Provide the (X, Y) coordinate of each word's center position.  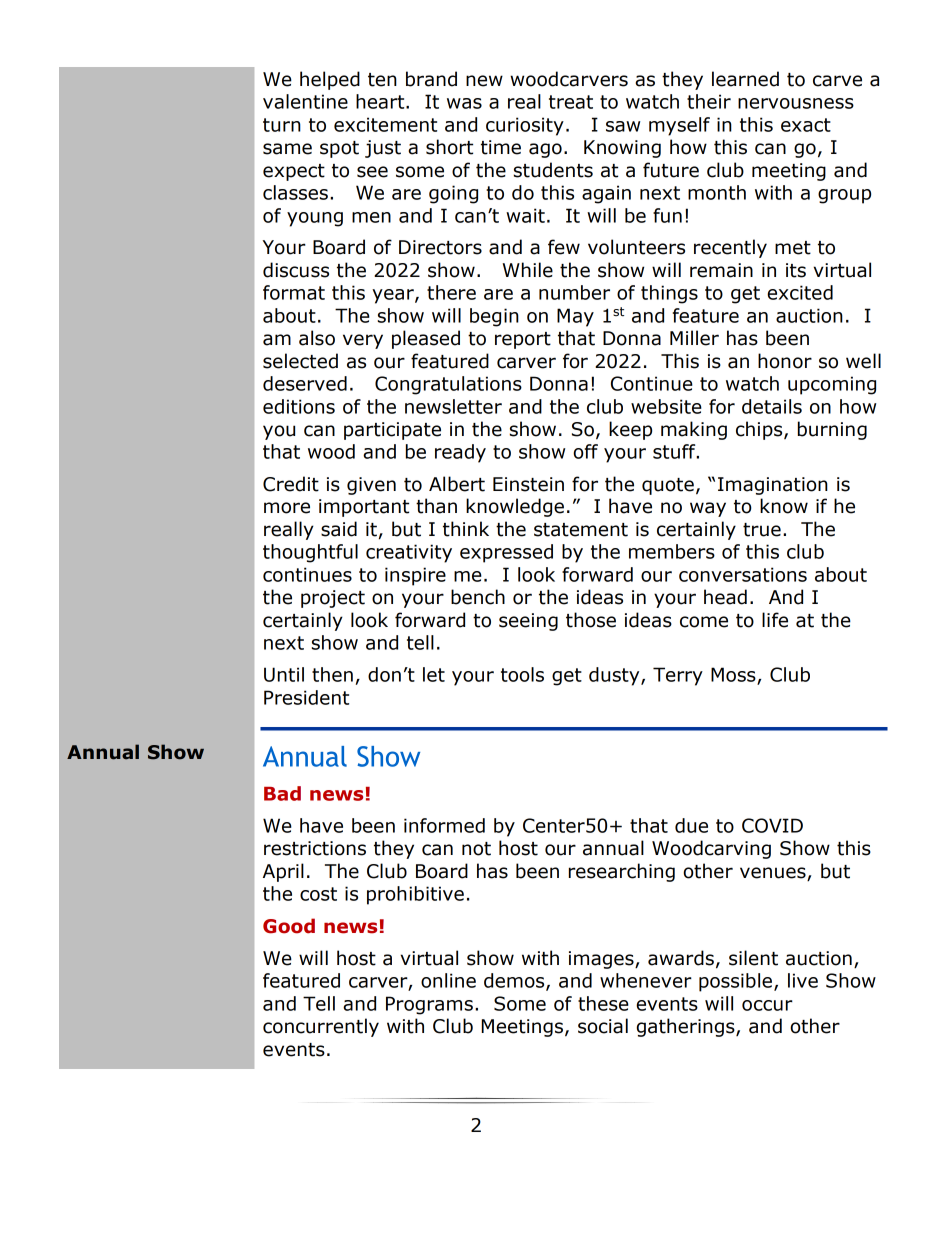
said (339, 529)
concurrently (321, 1027)
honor (785, 361)
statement (581, 530)
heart (381, 101)
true (762, 530)
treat (571, 102)
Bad (282, 793)
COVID (772, 825)
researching (622, 872)
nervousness (796, 103)
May (575, 317)
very (363, 341)
